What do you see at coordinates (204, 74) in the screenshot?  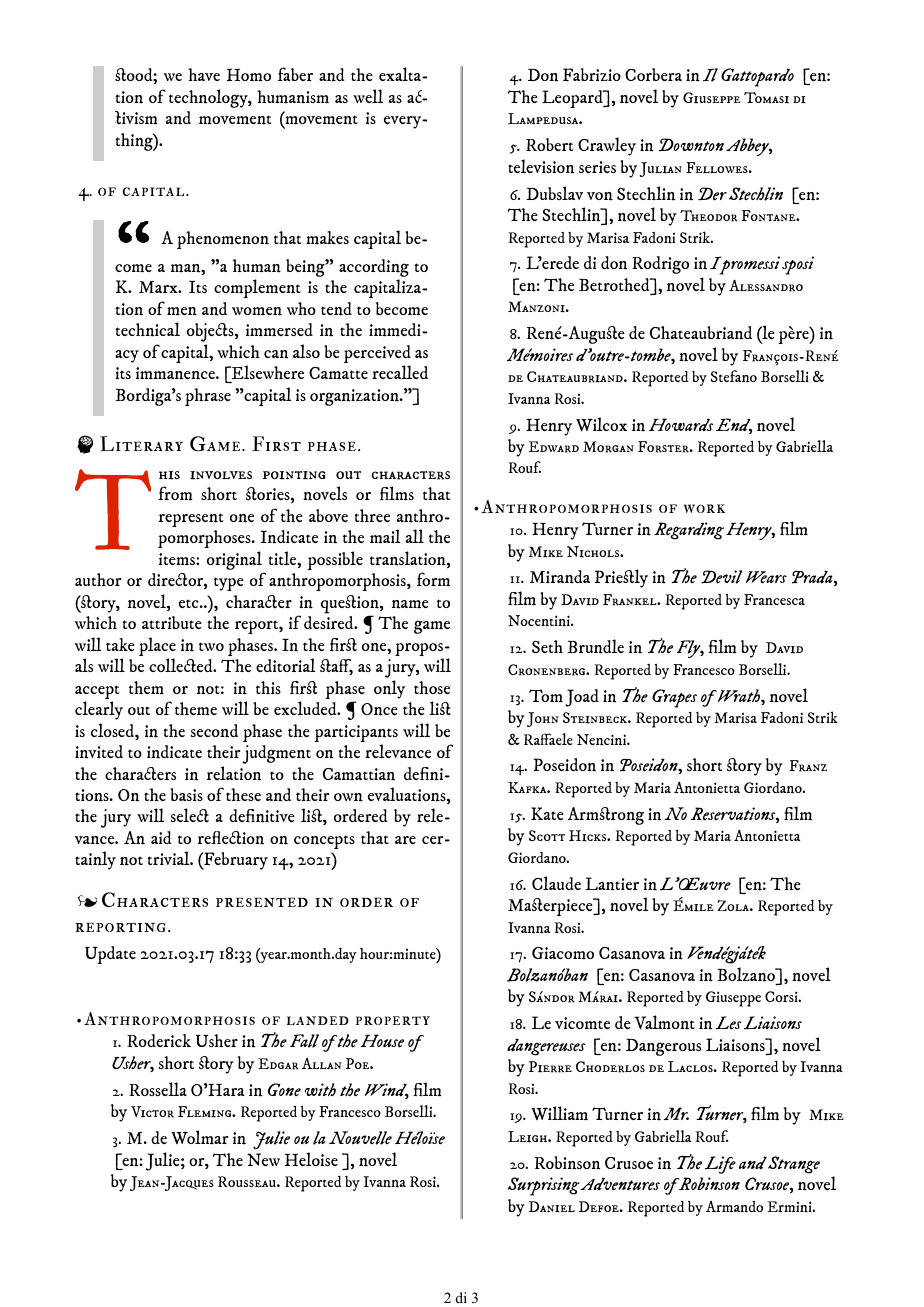 I see `have` at bounding box center [204, 74].
